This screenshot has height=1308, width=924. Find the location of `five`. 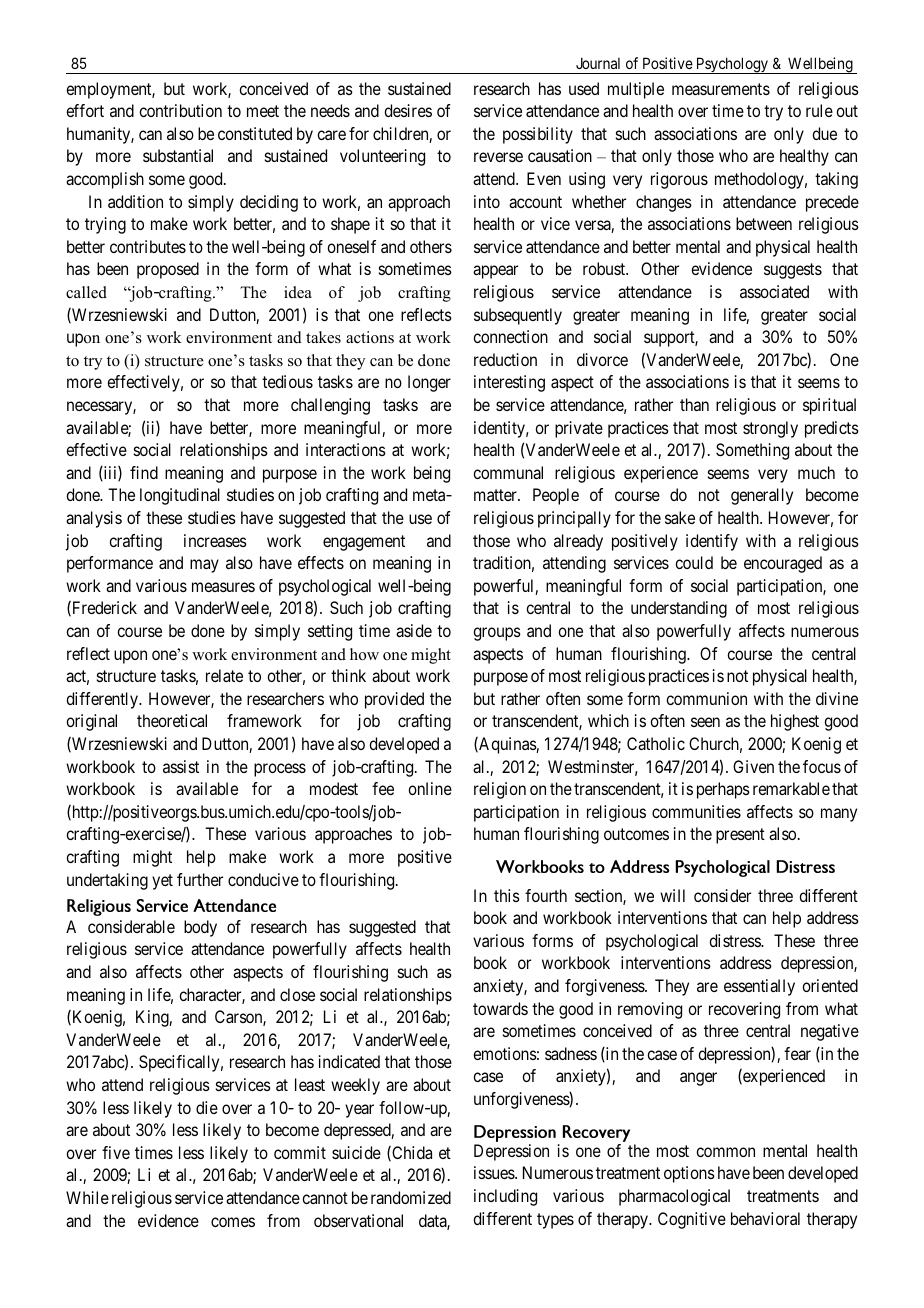

five is located at coordinates (116, 1152).
